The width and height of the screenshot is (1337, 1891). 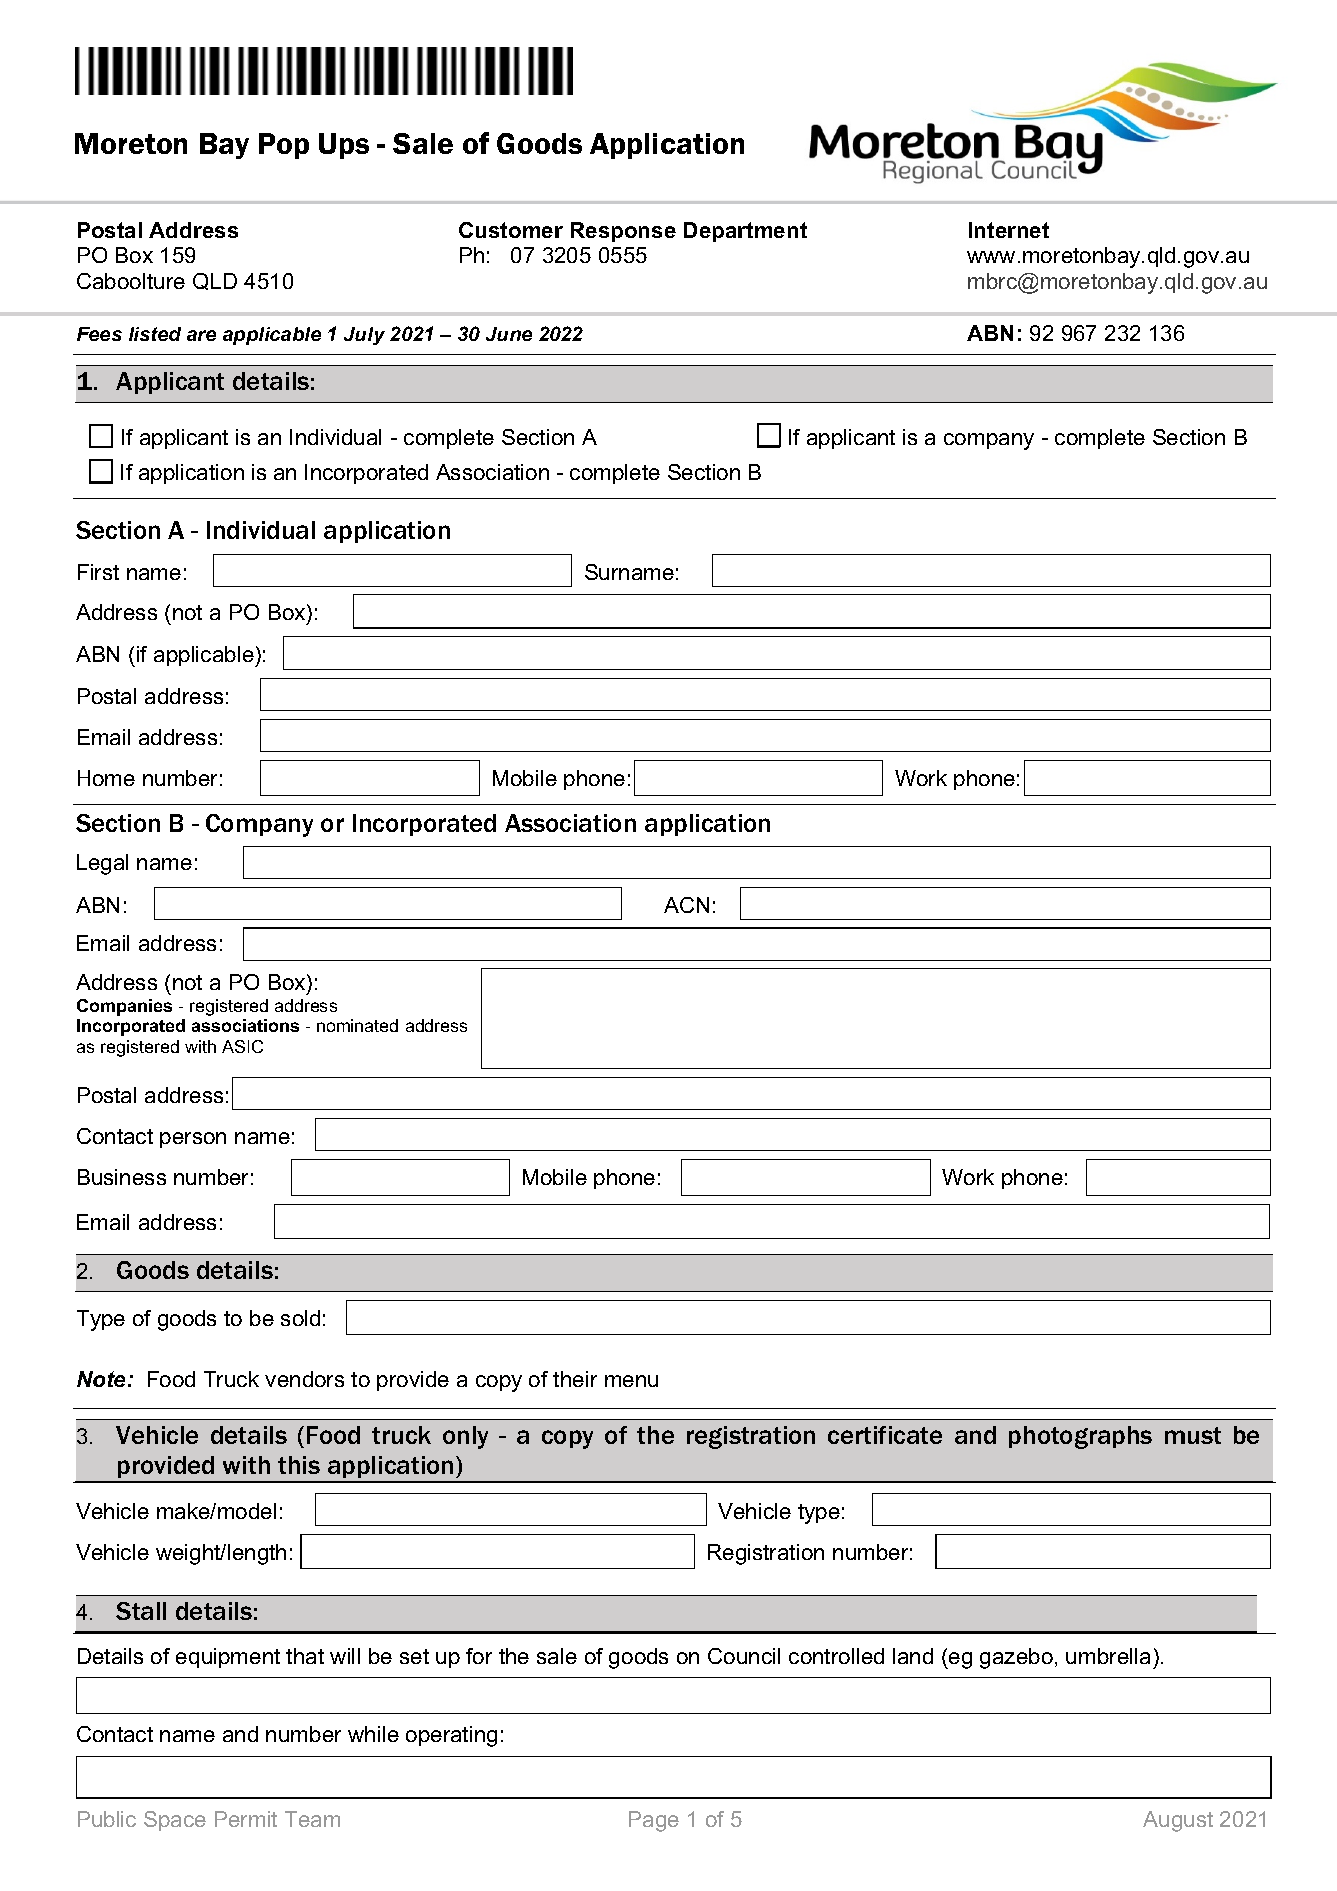 What do you see at coordinates (1193, 1435) in the screenshot?
I see `must` at bounding box center [1193, 1435].
